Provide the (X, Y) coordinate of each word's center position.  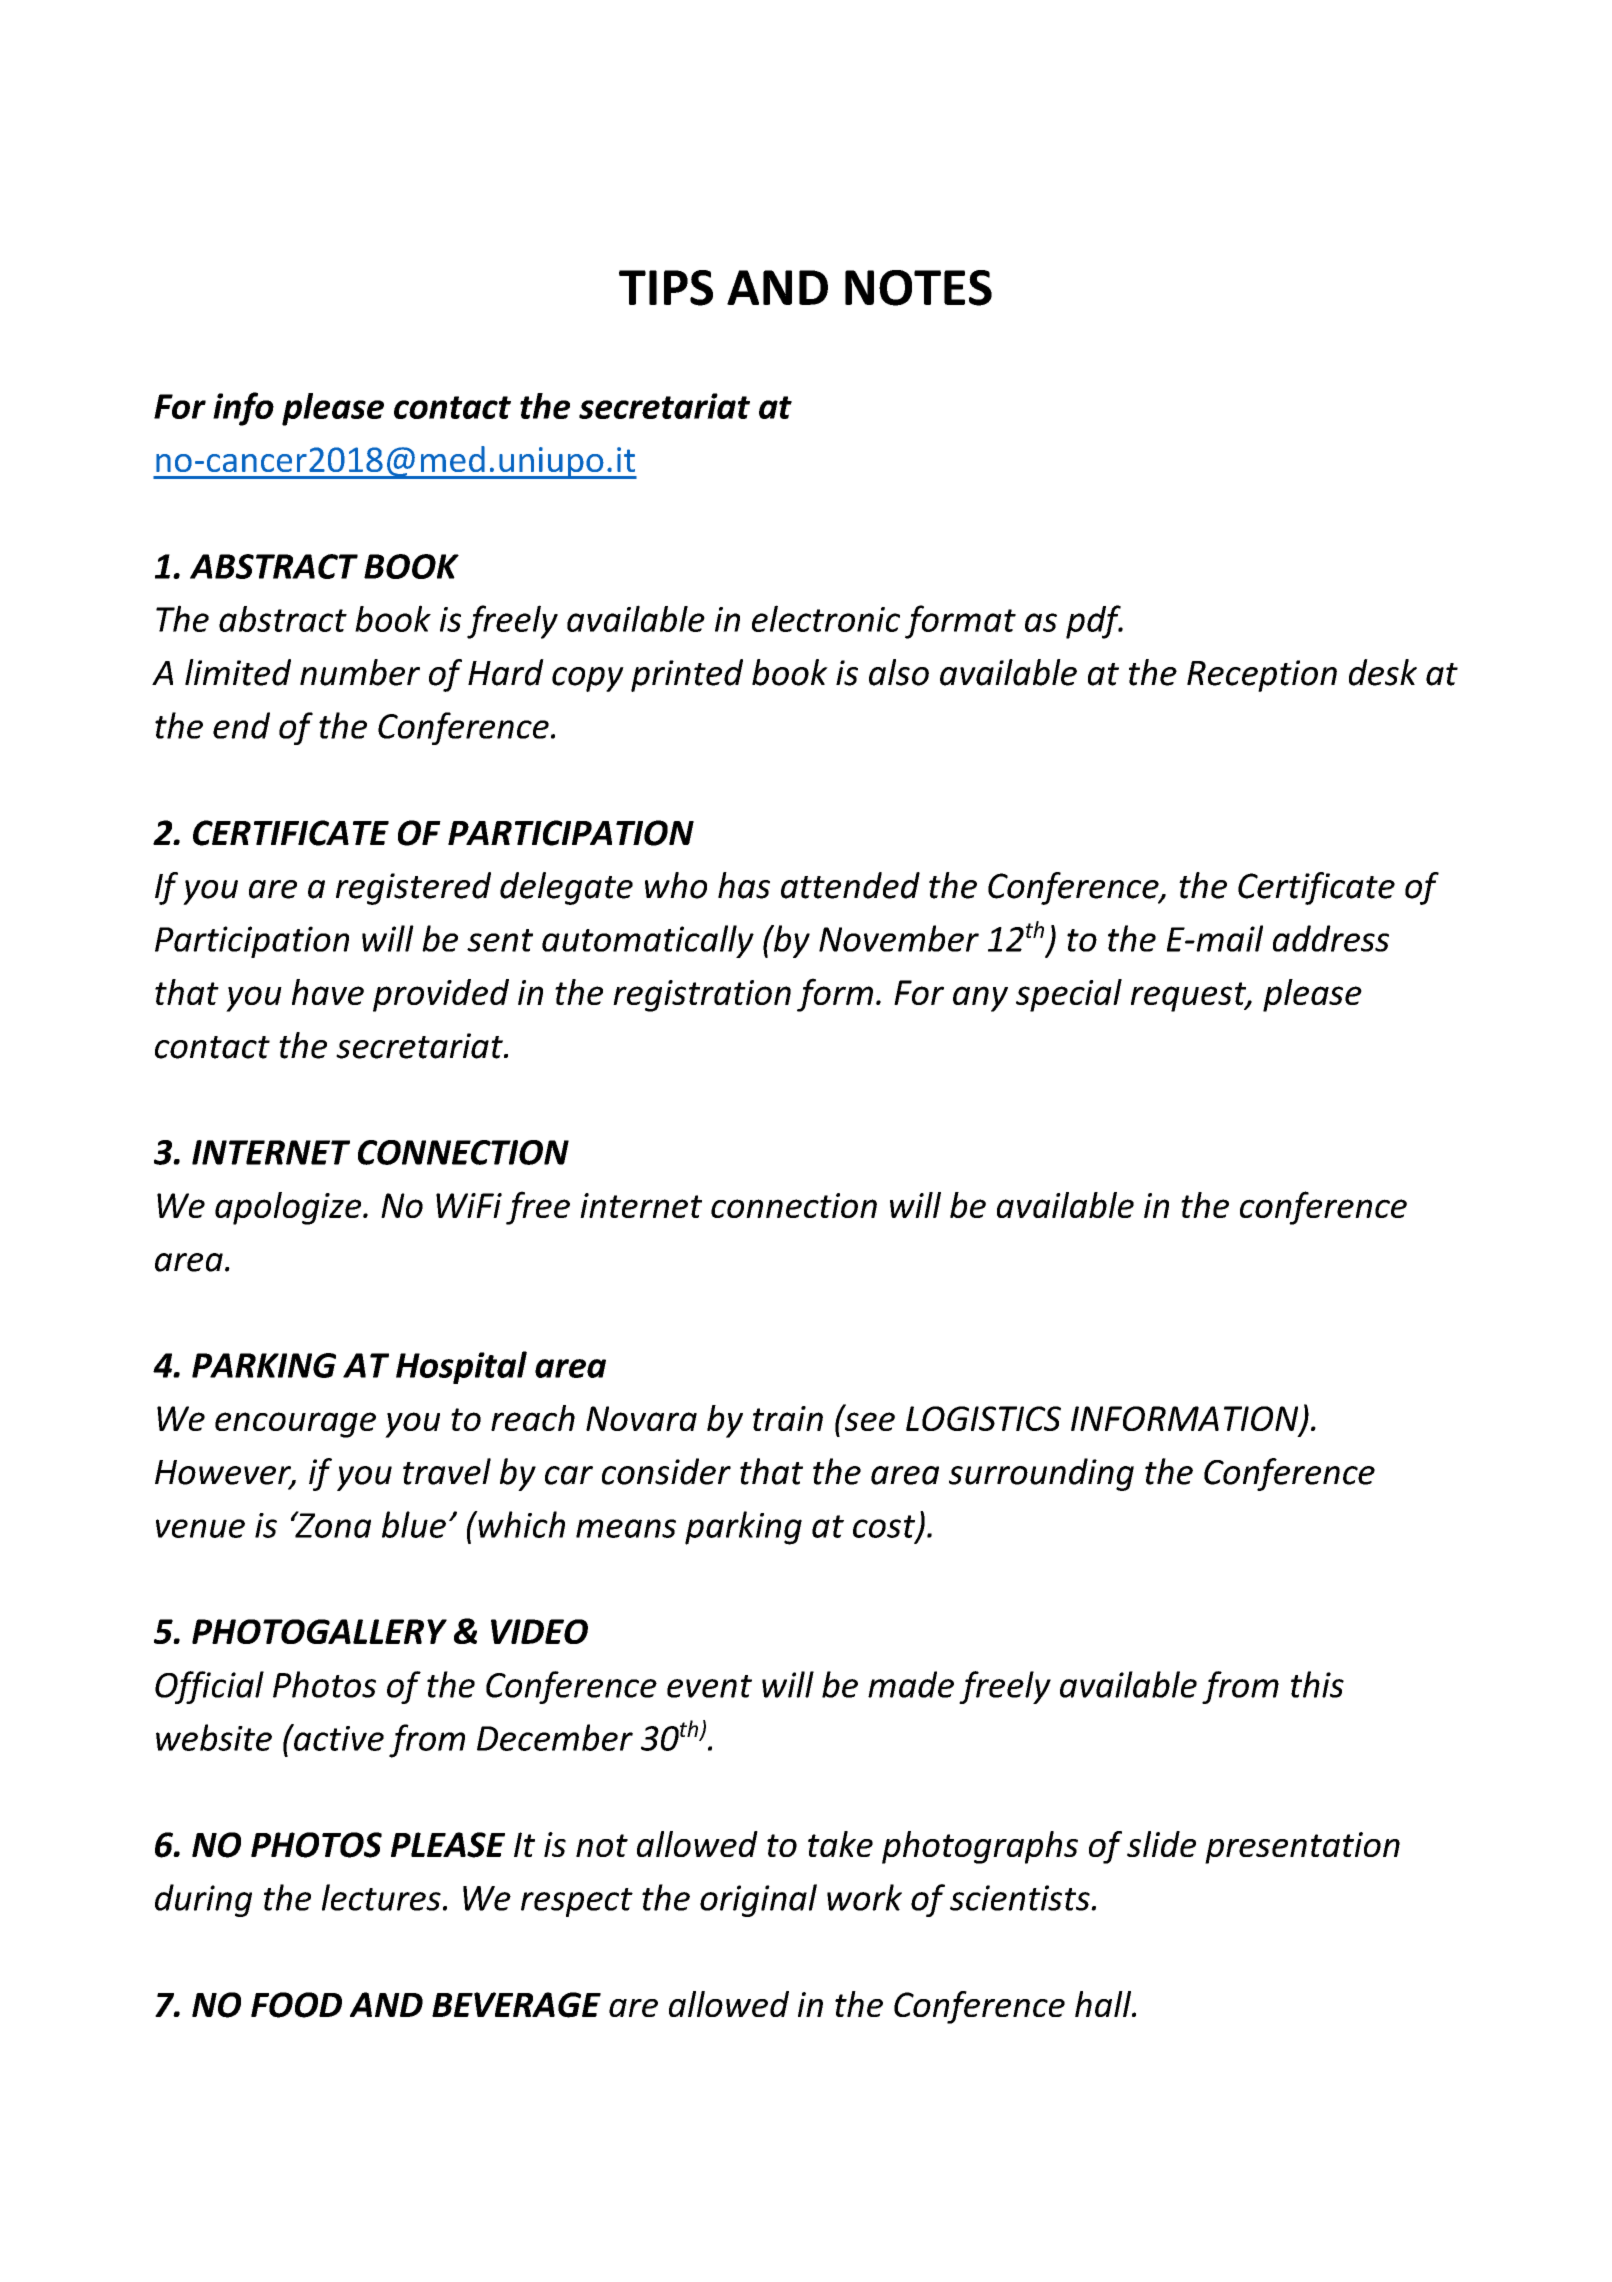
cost (885, 1527)
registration (702, 996)
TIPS (666, 288)
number (360, 672)
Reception (1262, 676)
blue (414, 1524)
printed (687, 675)
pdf (1094, 622)
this (1317, 1684)
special (1069, 995)
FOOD (296, 2005)
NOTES (918, 288)
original (758, 1900)
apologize (289, 1208)
